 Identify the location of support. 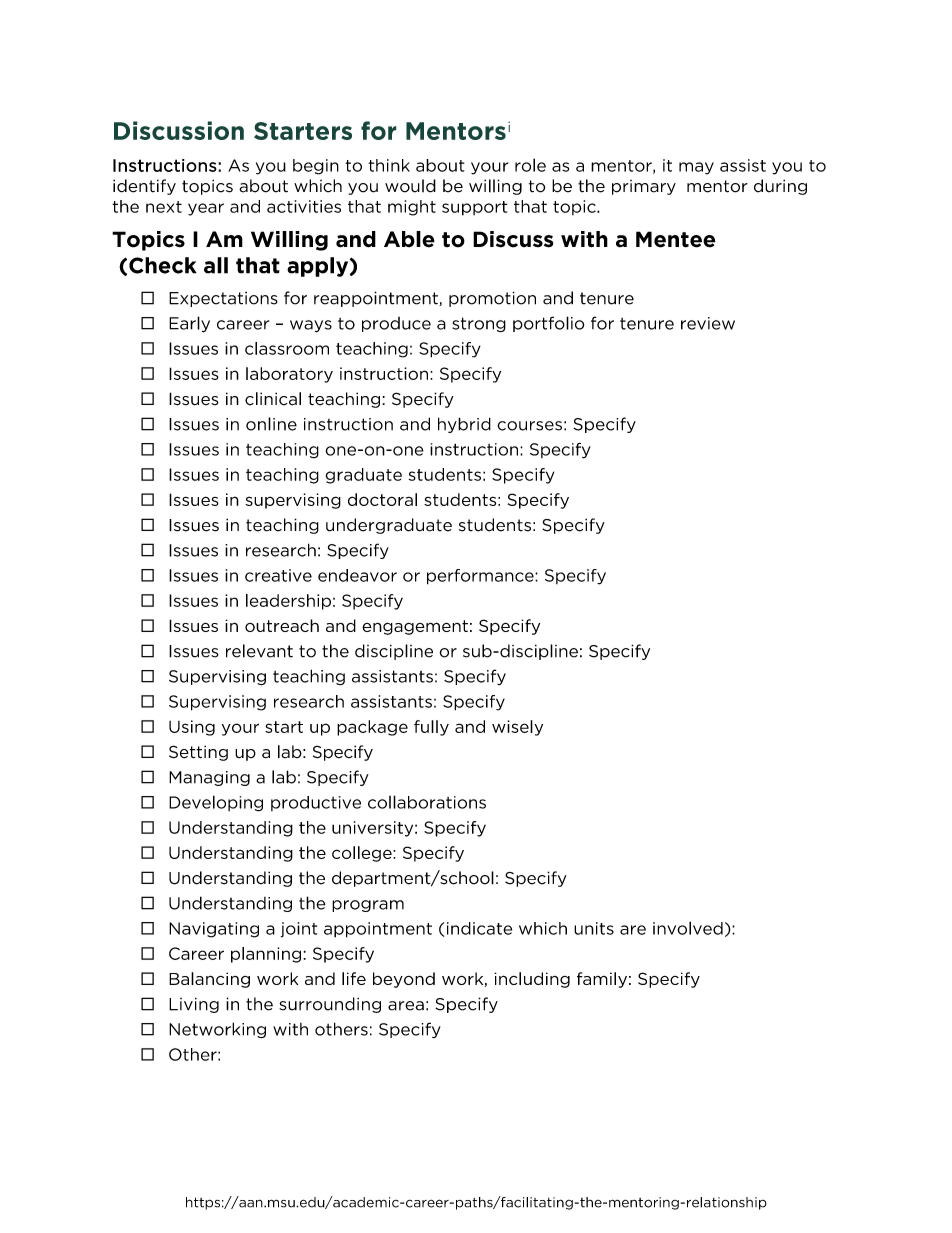
(474, 208).
